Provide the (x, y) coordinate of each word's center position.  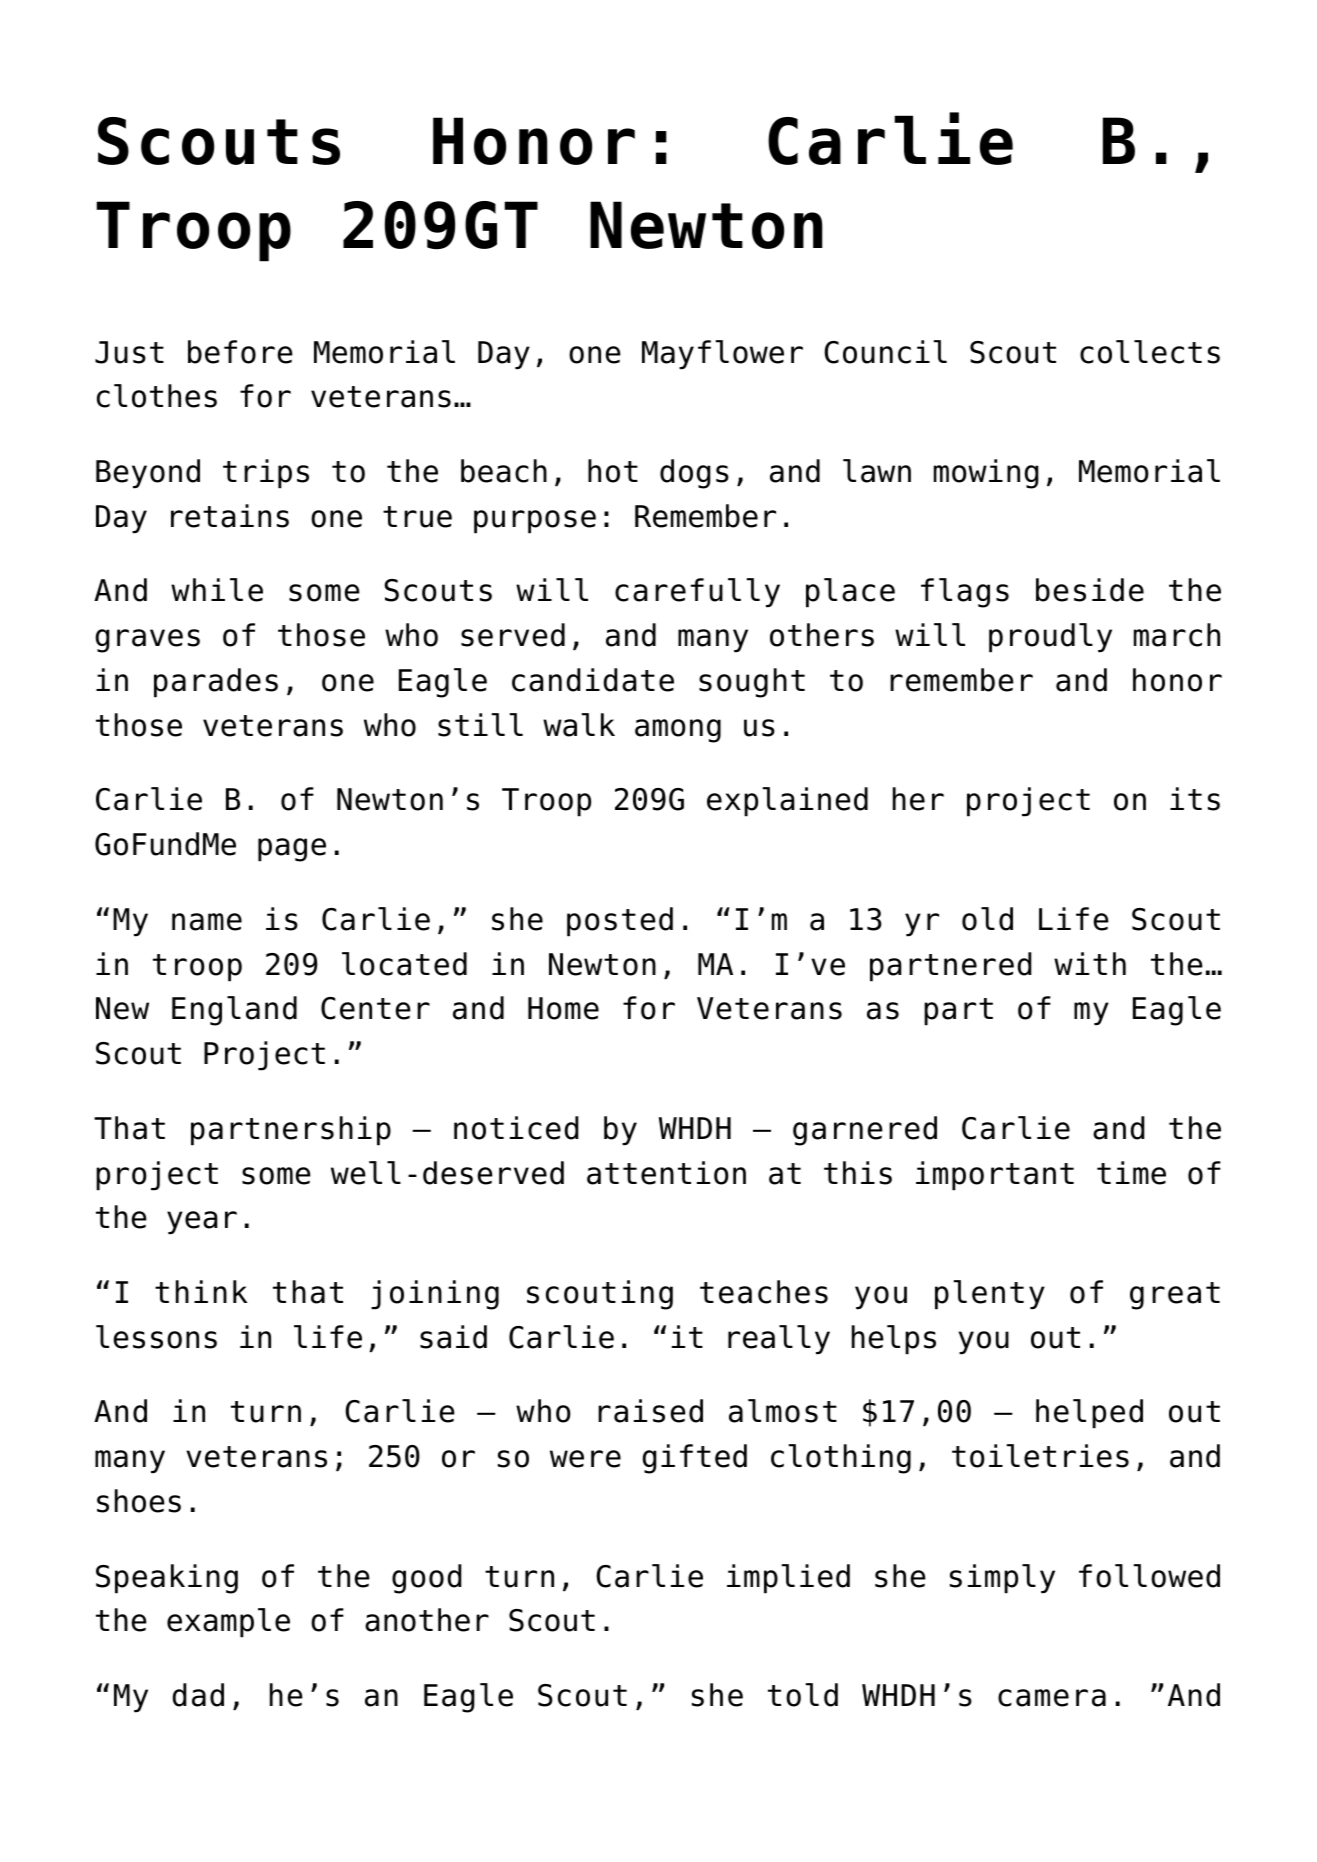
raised (650, 1411)
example (228, 1623)
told (803, 1695)
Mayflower (722, 355)
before (240, 352)
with (1090, 963)
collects (1150, 352)
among (678, 731)
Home (563, 1008)
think (201, 1291)
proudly (1050, 638)
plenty (990, 1295)
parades (216, 683)
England (234, 1011)
